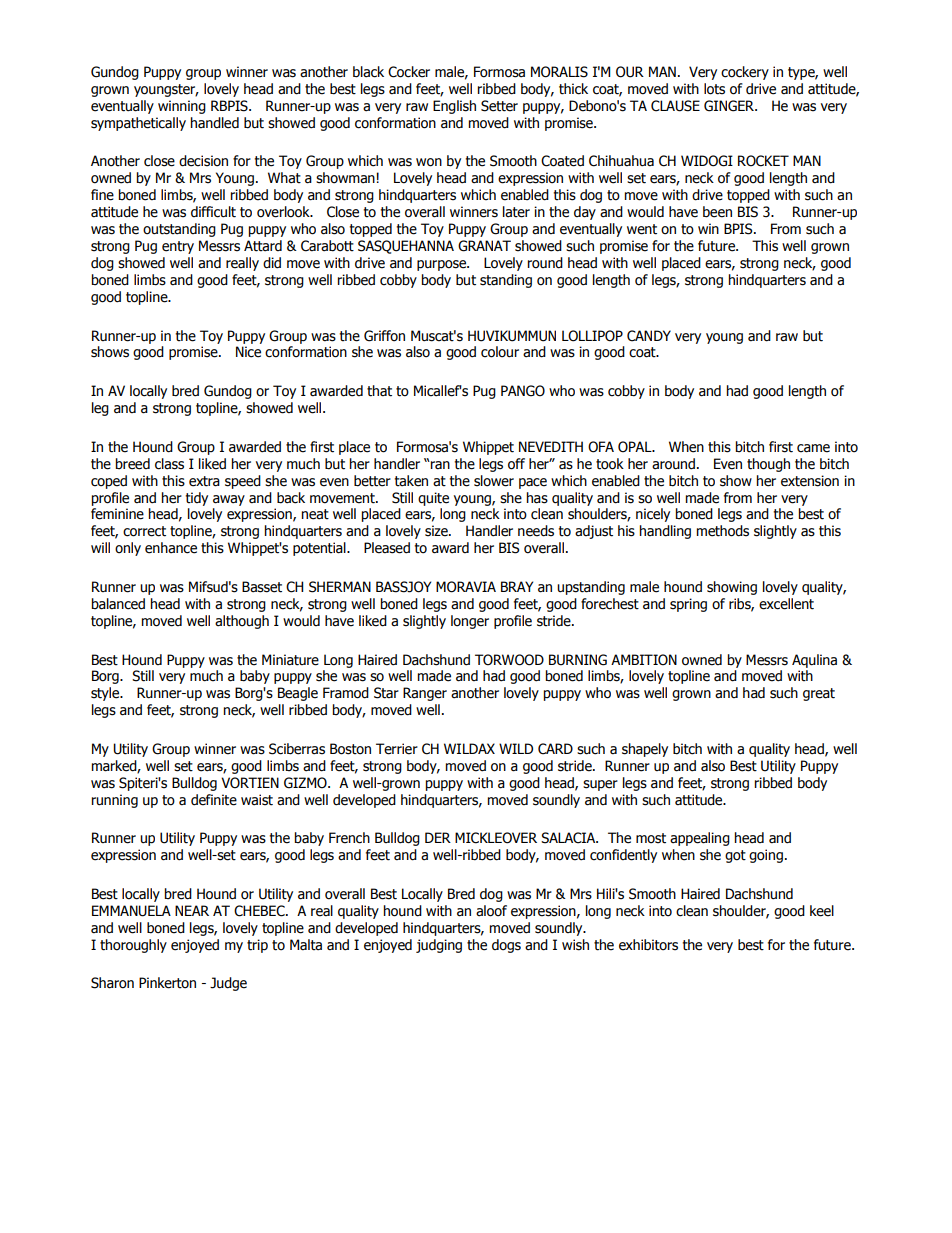  What do you see at coordinates (439, 946) in the image?
I see `judging` at bounding box center [439, 946].
